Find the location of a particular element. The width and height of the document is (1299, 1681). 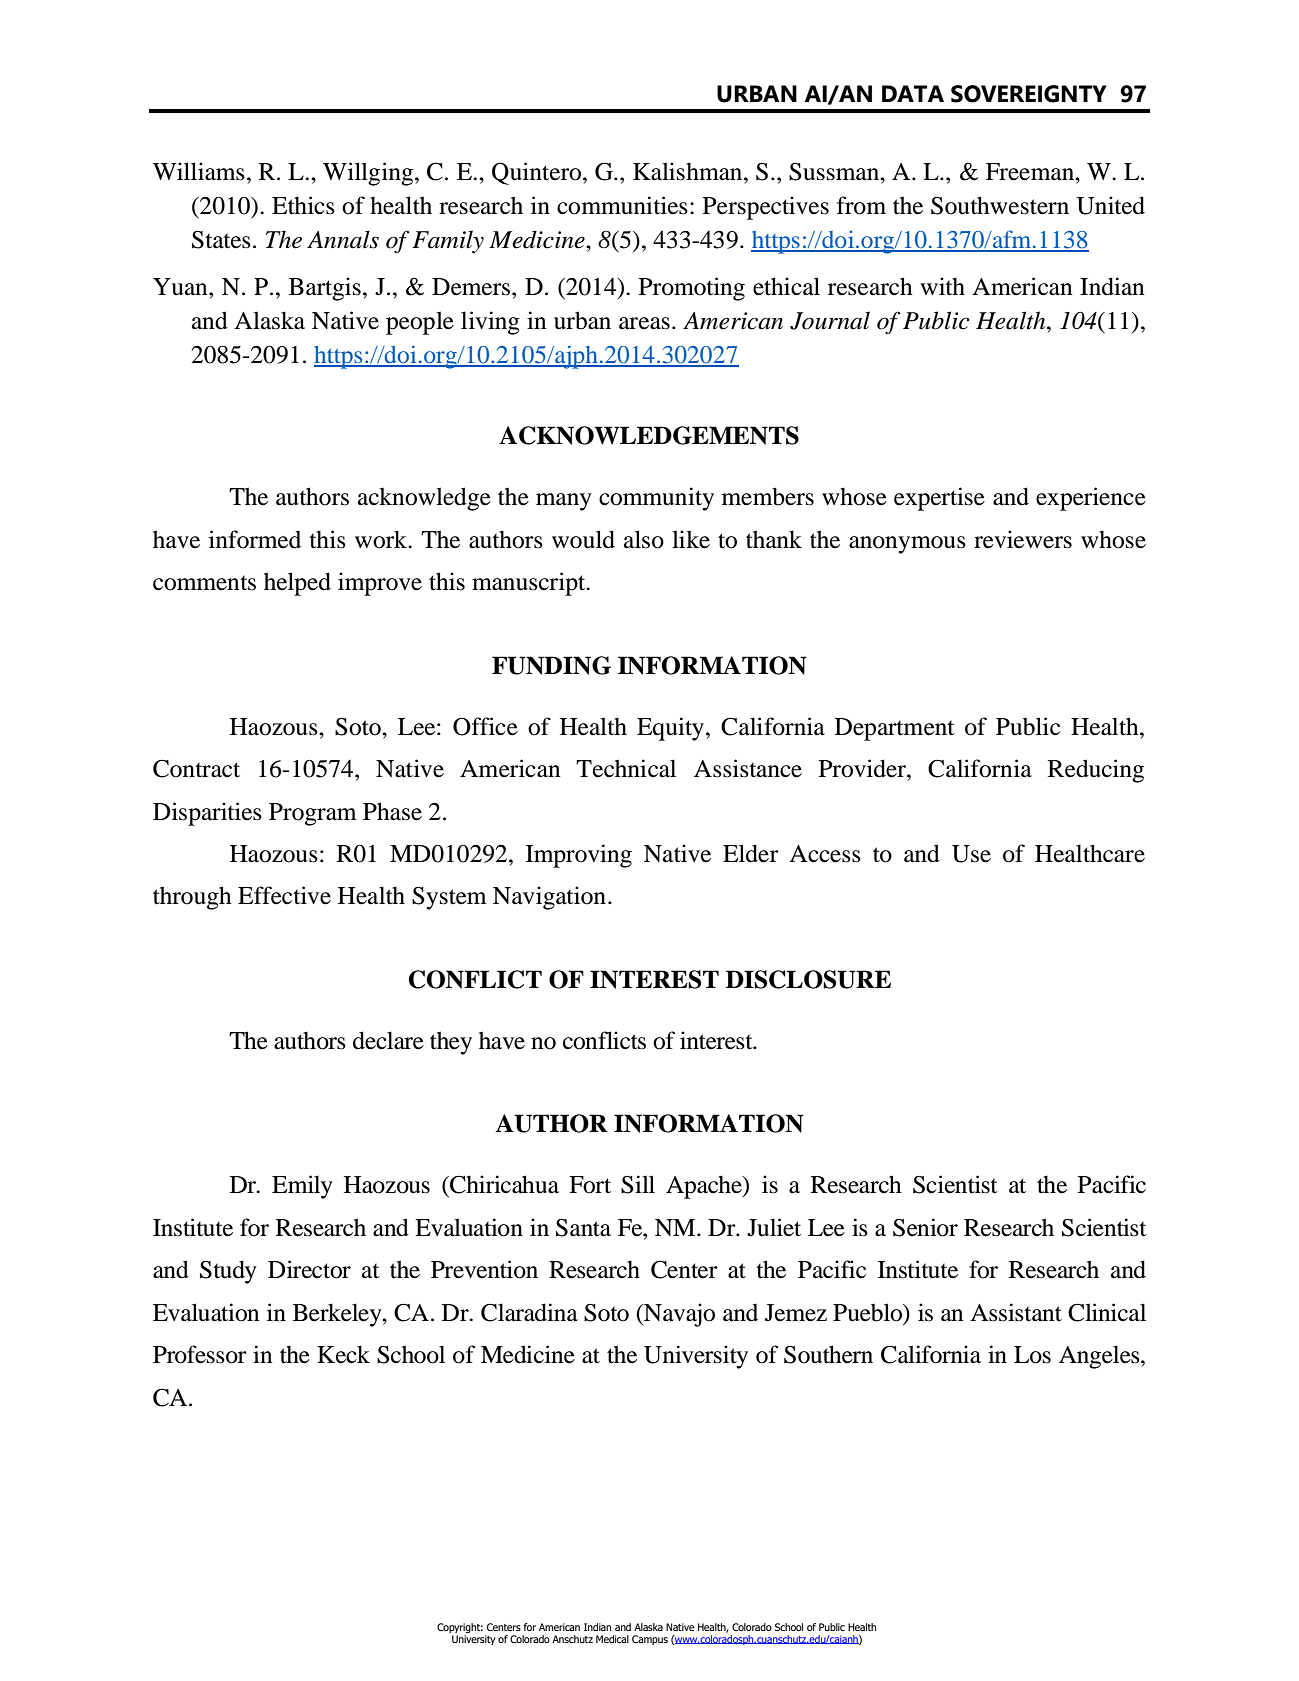

Keck is located at coordinates (343, 1354).
